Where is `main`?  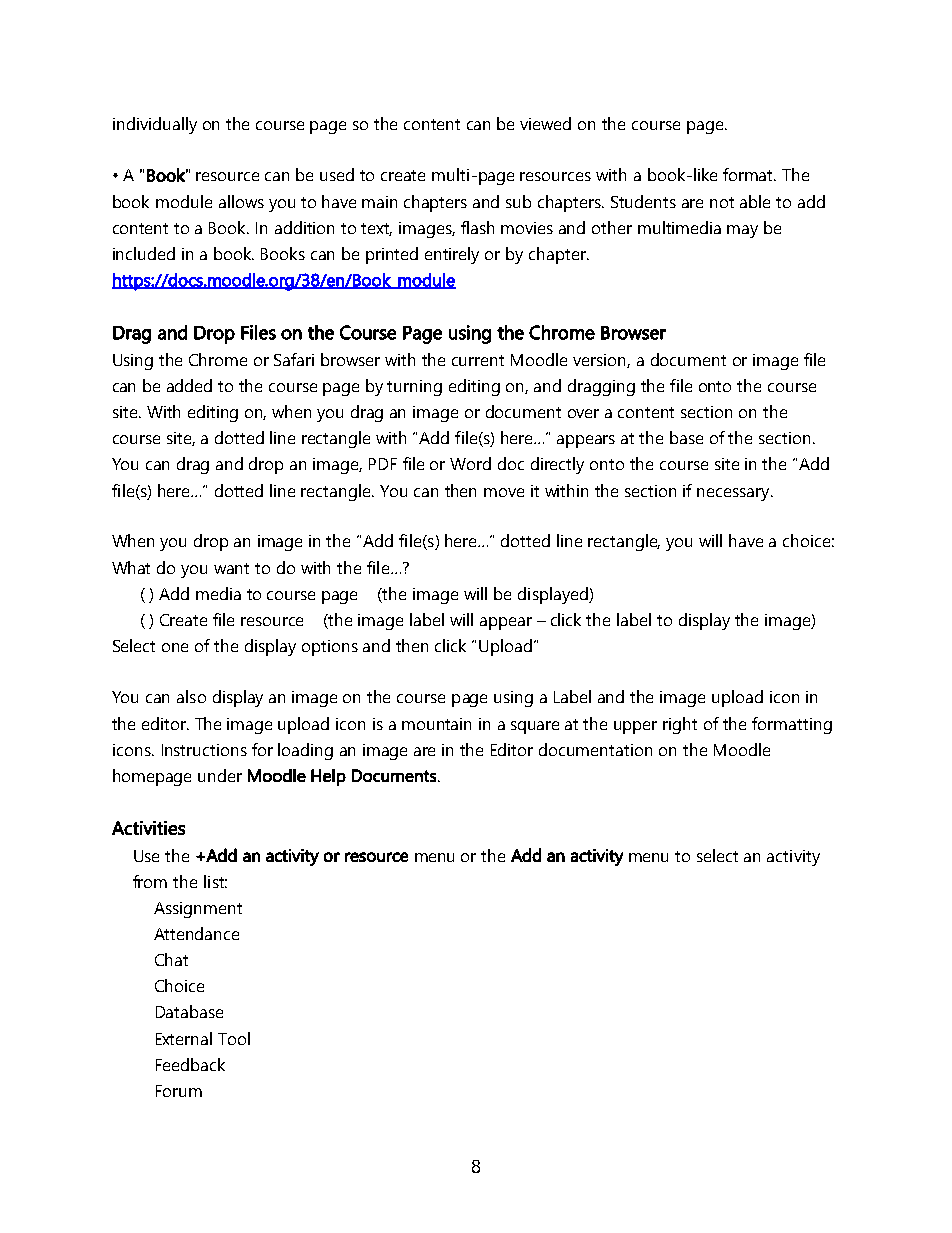
main is located at coordinates (379, 202).
